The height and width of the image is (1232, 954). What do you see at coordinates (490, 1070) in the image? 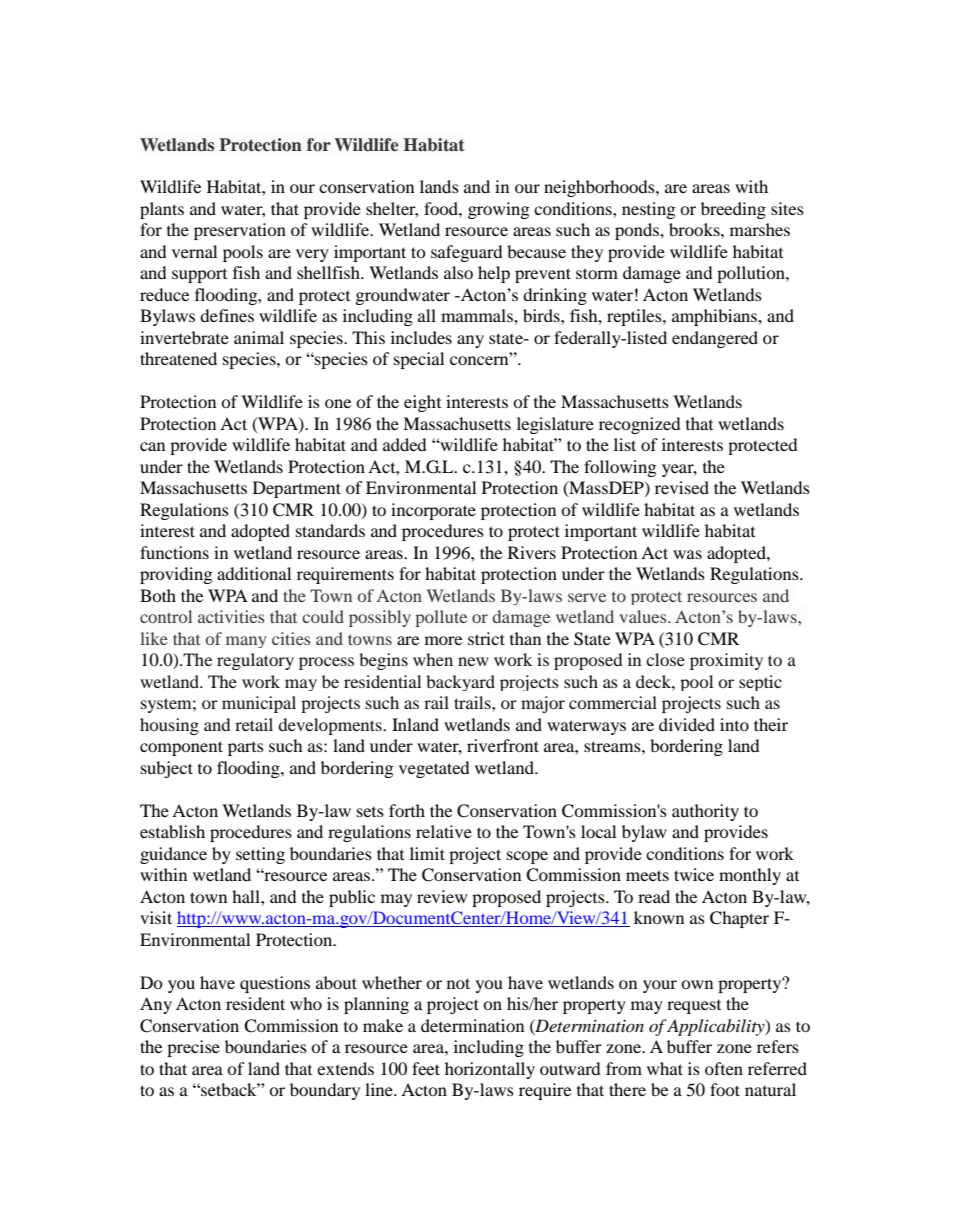
I see `horizontally` at bounding box center [490, 1070].
